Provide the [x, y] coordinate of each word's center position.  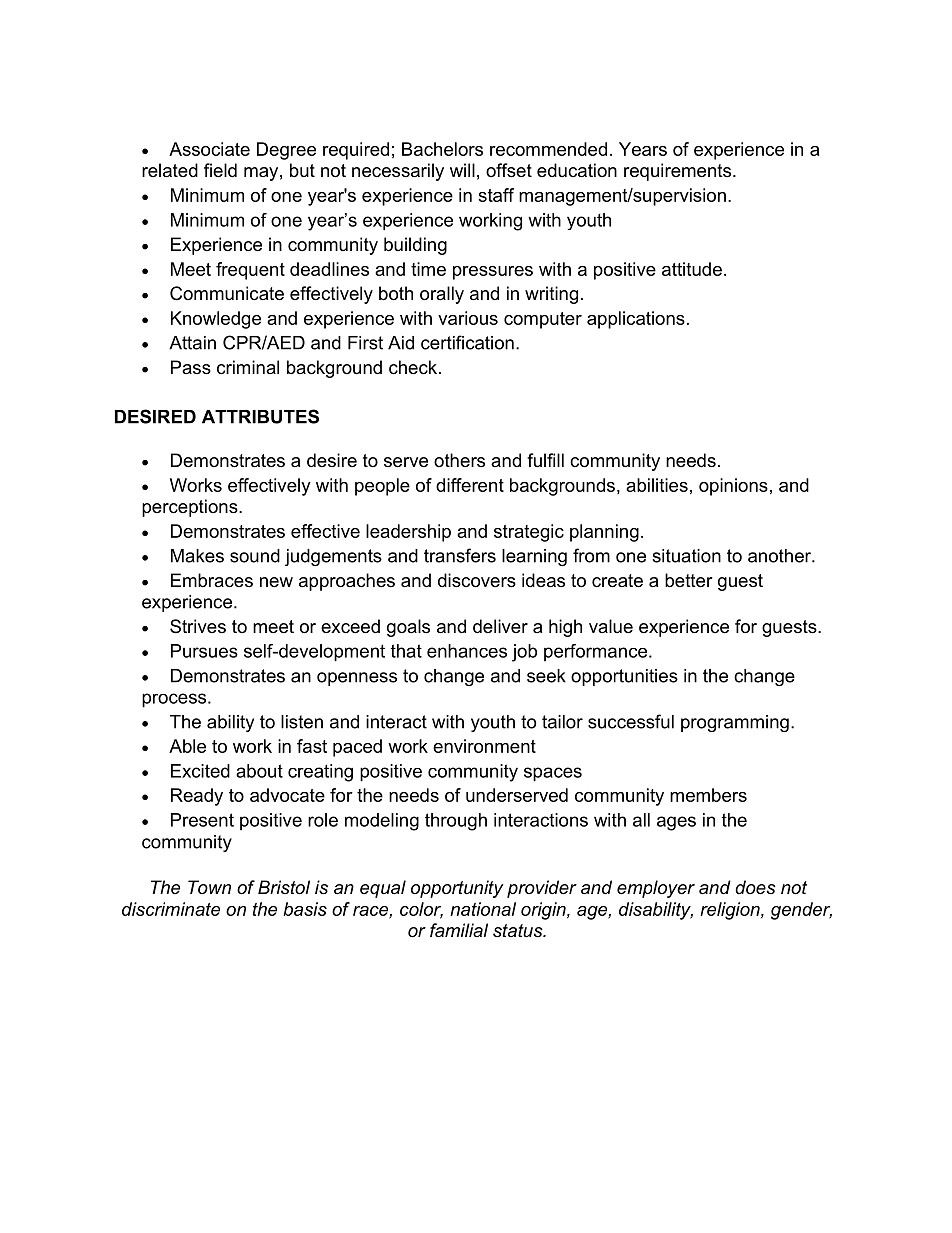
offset [509, 170]
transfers [460, 555]
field [220, 170]
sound [255, 556]
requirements [679, 172]
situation [686, 556]
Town [209, 887]
